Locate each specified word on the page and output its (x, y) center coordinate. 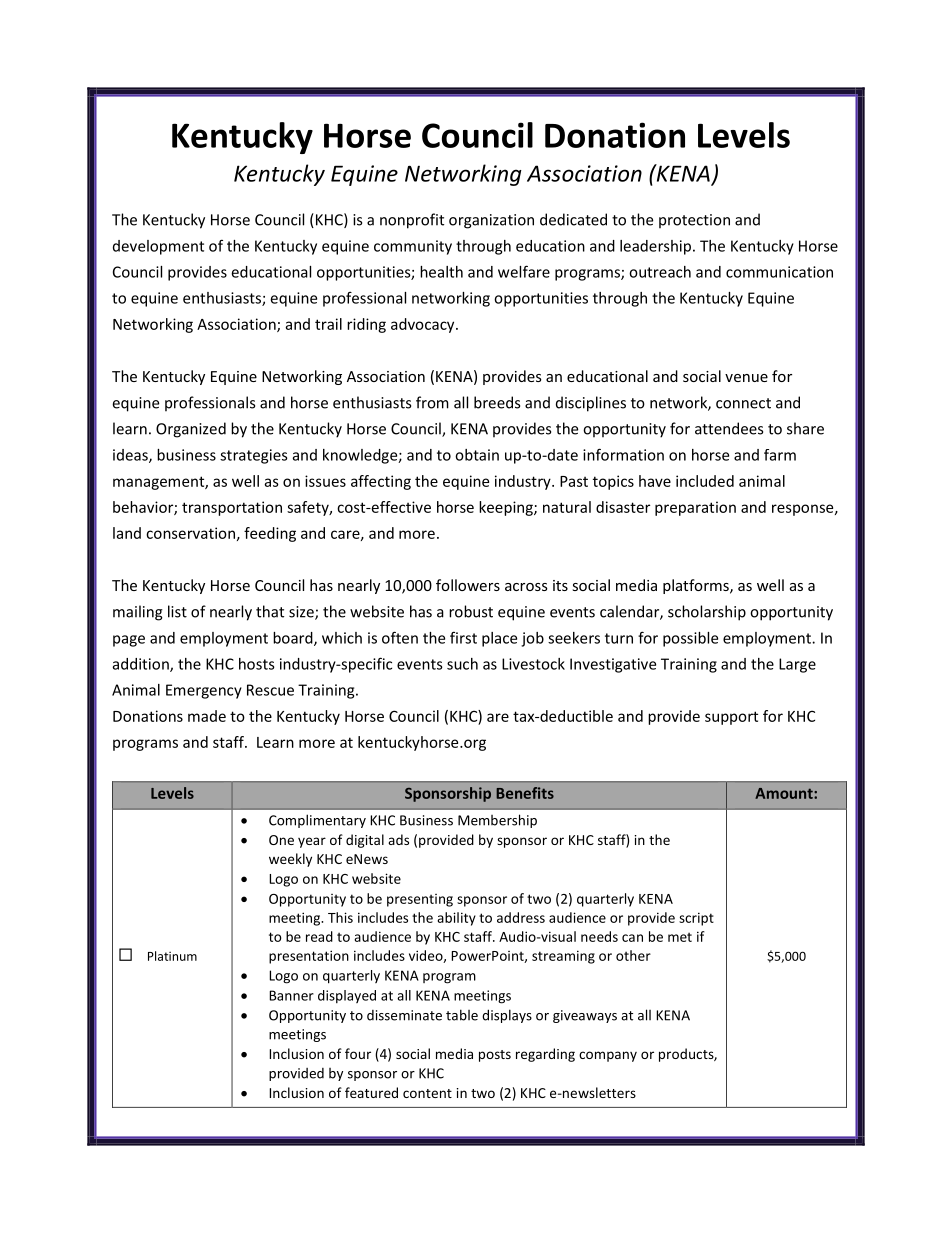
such (462, 664)
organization (491, 221)
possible (690, 639)
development (158, 247)
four (358, 1053)
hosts (257, 664)
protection (694, 221)
